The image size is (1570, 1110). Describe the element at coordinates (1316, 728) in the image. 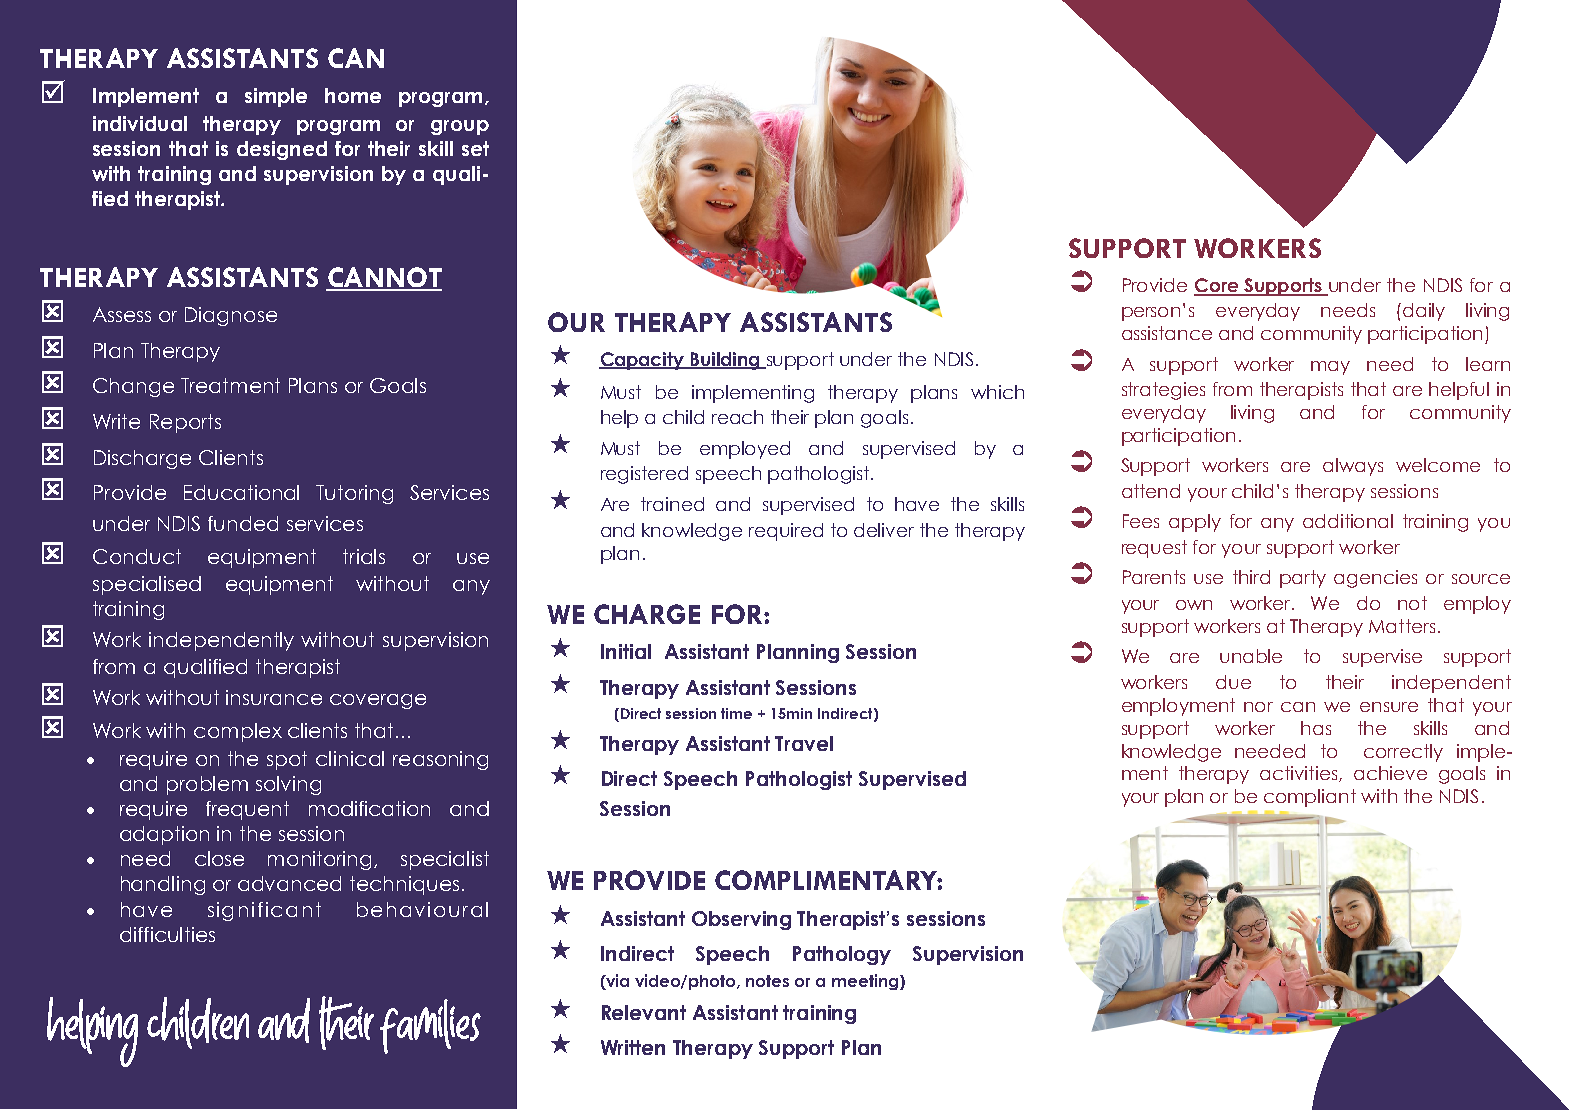

I see `has` at that location.
